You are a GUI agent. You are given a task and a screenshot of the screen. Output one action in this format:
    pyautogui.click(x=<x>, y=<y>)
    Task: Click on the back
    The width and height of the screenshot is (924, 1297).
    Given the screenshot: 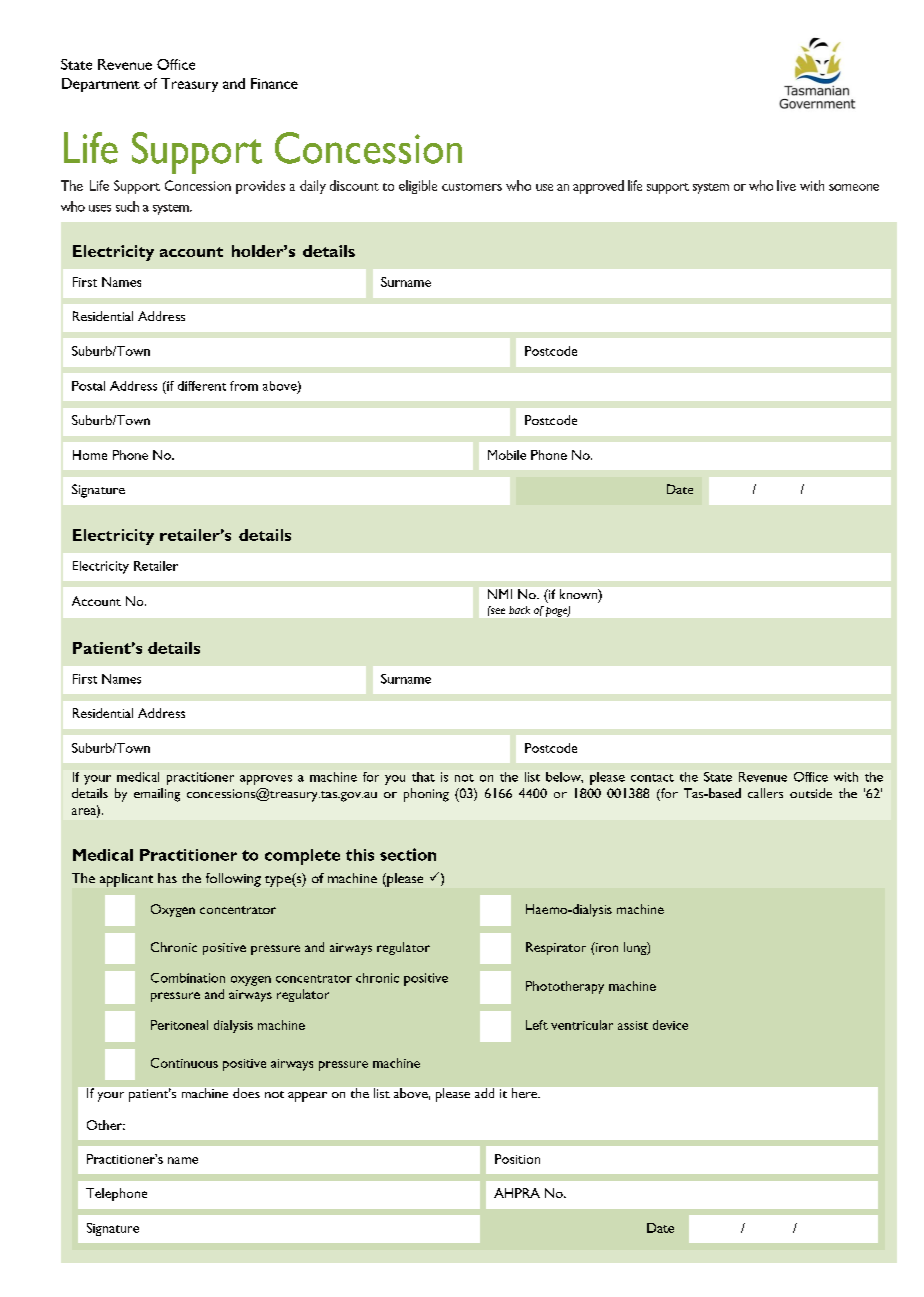 What is the action you would take?
    pyautogui.click(x=519, y=610)
